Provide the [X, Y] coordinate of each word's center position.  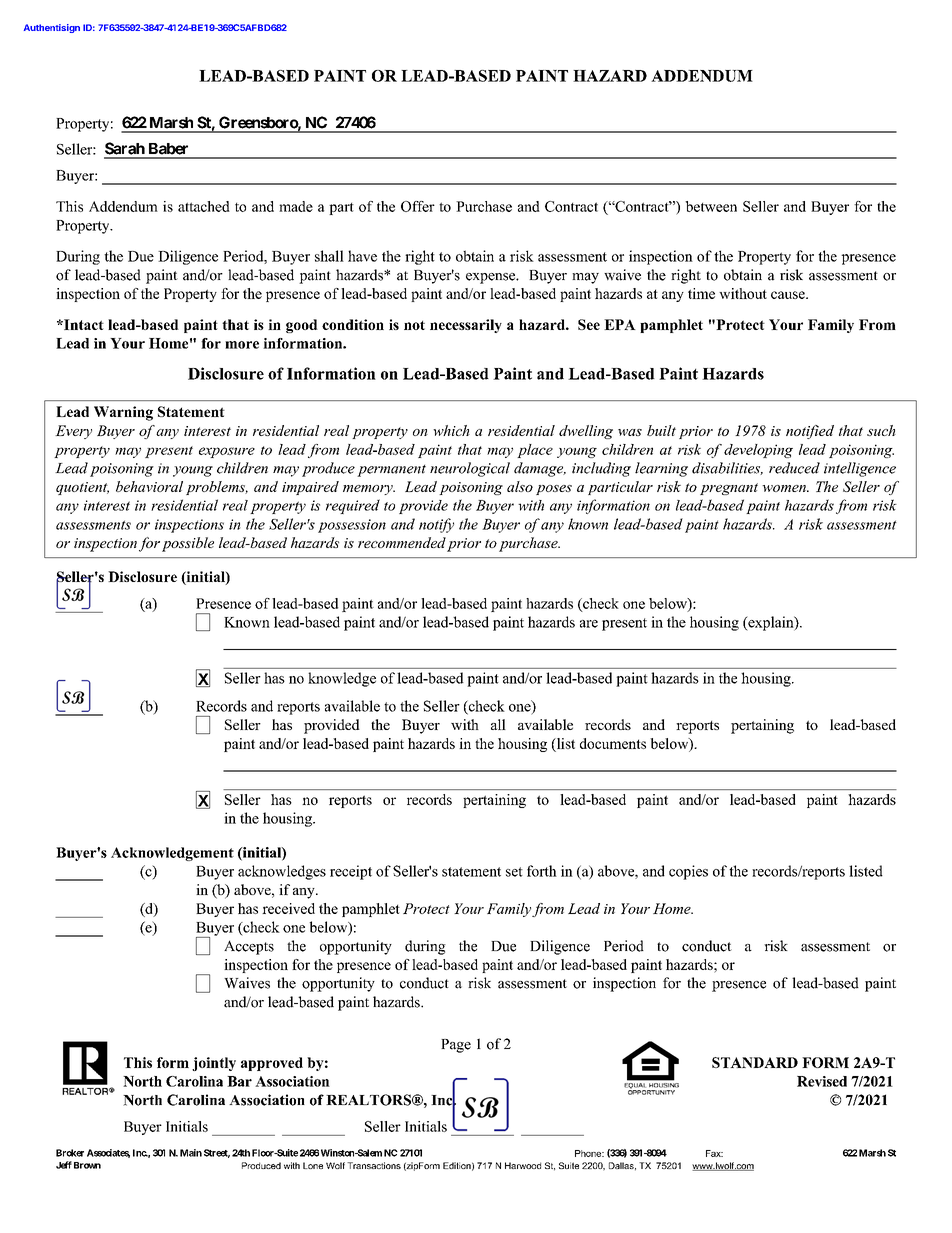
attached [204, 206]
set [514, 872]
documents [613, 743]
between [711, 206]
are [589, 624]
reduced [794, 468]
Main [191, 1153]
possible [188, 544]
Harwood [523, 1165]
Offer [418, 206]
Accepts [249, 947]
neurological [470, 469]
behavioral [149, 486]
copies [688, 872]
